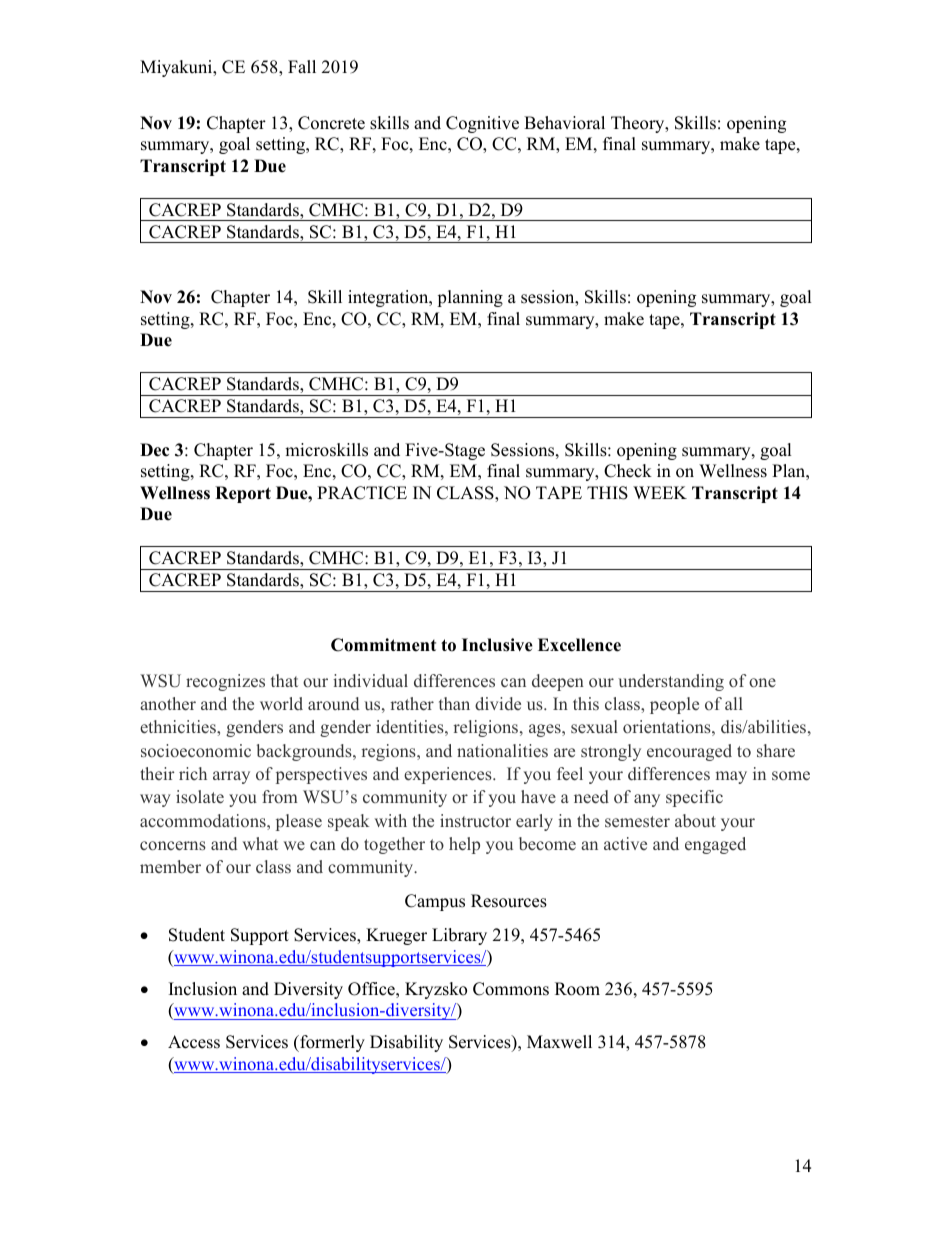  I want to click on PRACTICE, so click(362, 493).
